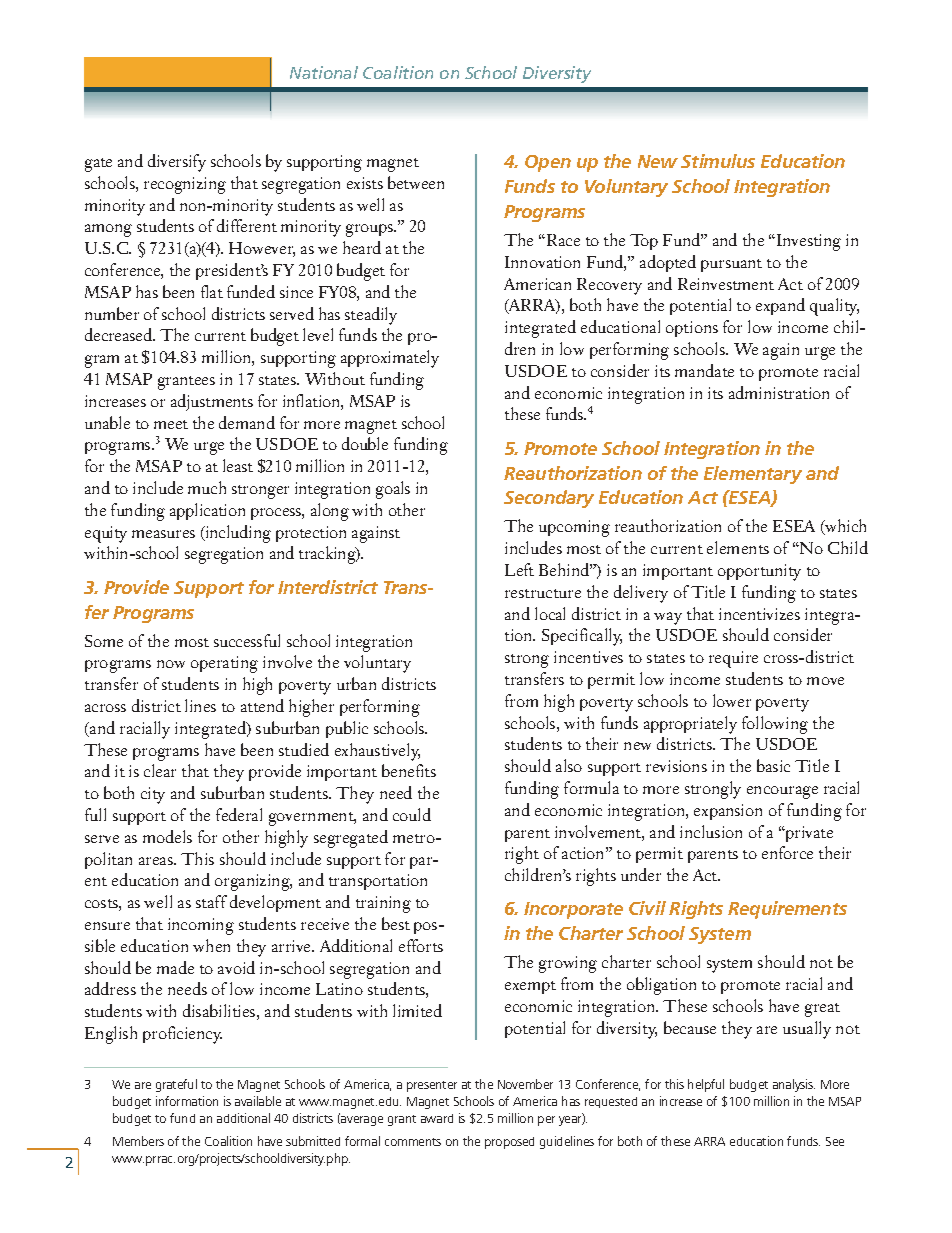 The height and width of the screenshot is (1233, 952). I want to click on grateful, so click(176, 1085).
